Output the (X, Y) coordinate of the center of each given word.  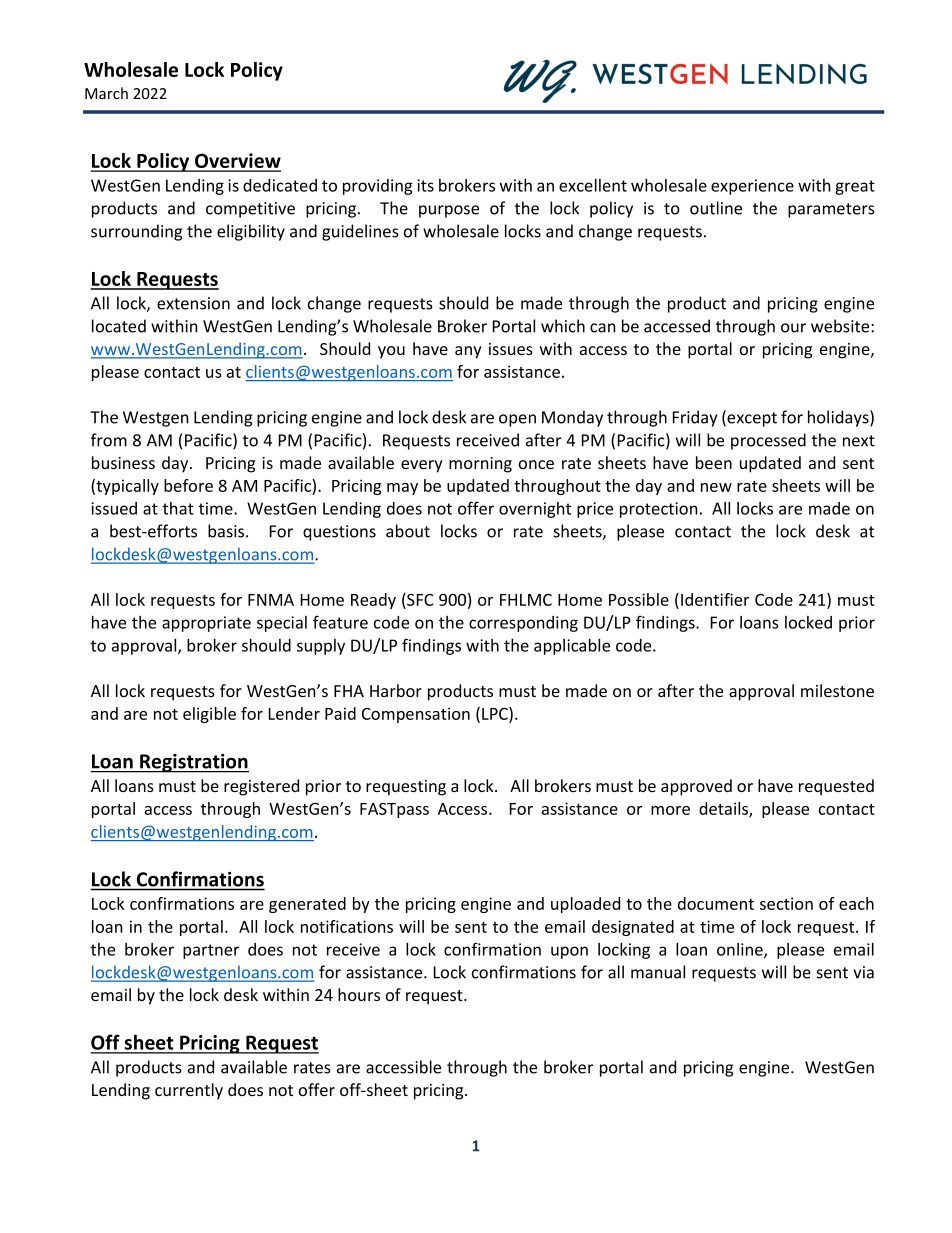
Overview (237, 162)
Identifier (715, 599)
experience (752, 187)
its (425, 185)
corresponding (523, 624)
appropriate (206, 624)
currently (189, 1091)
